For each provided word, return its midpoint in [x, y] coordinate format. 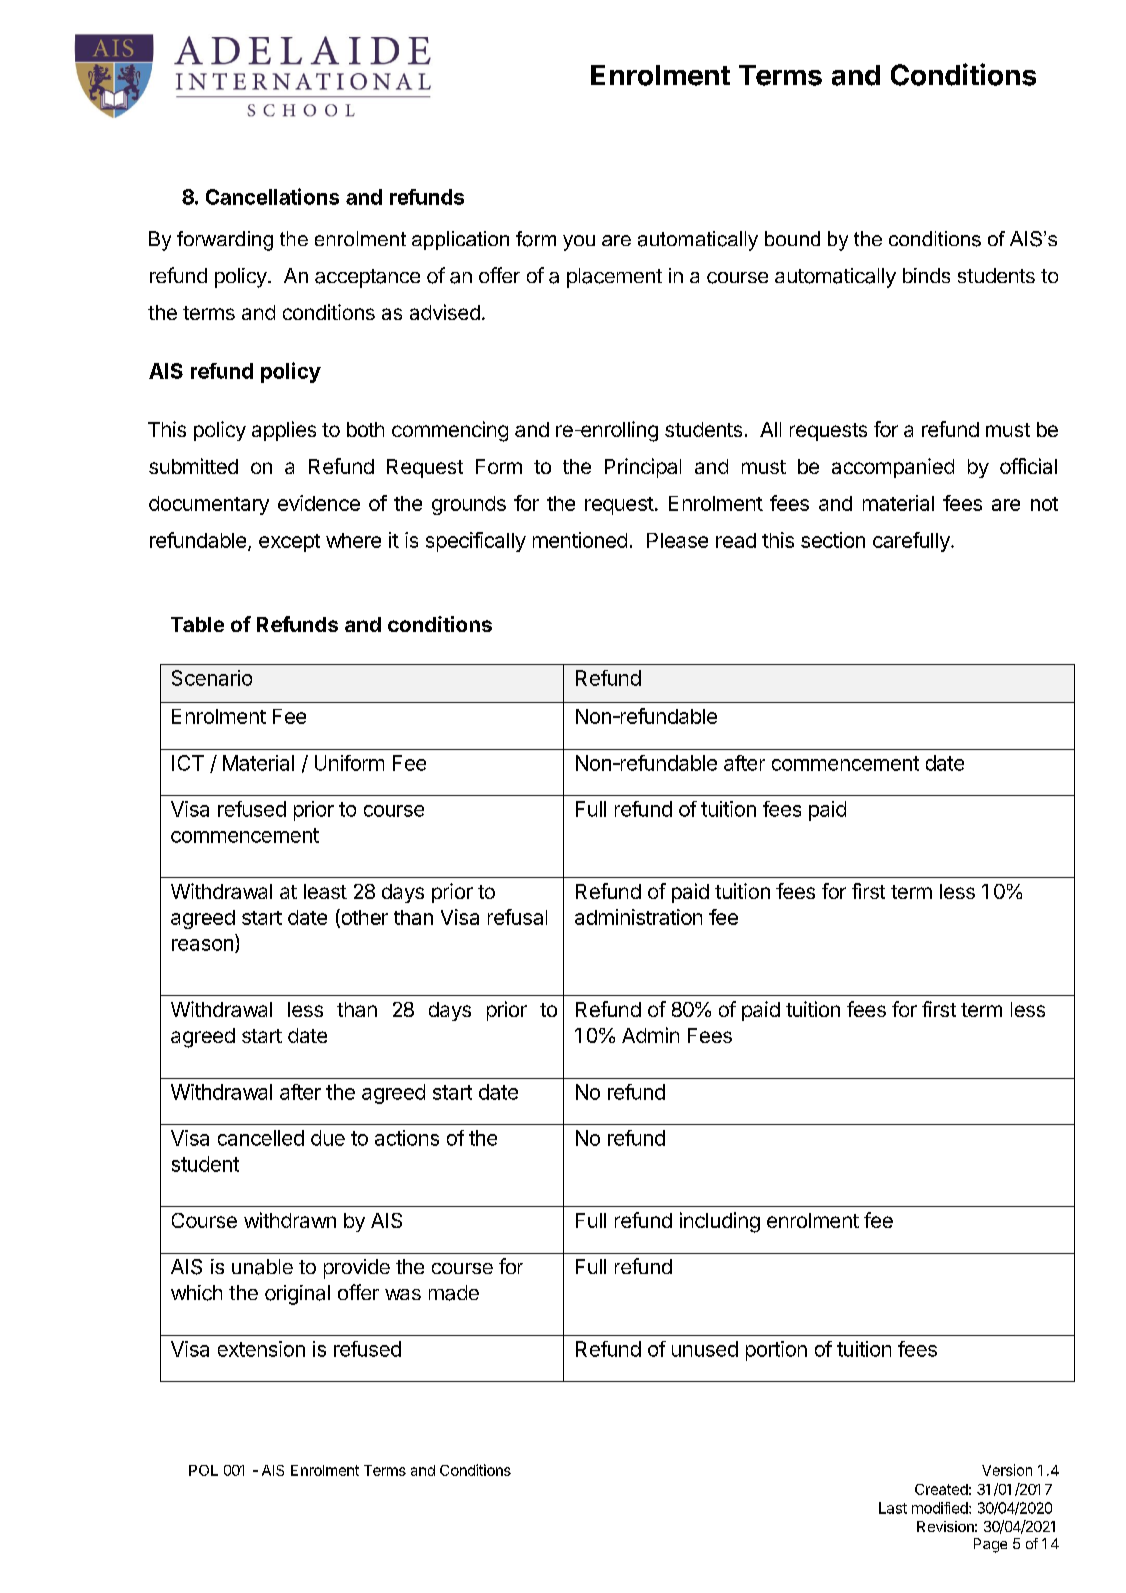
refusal [517, 917]
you [579, 243]
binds [926, 275]
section [833, 540]
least [325, 891]
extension [261, 1349]
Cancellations [272, 196]
